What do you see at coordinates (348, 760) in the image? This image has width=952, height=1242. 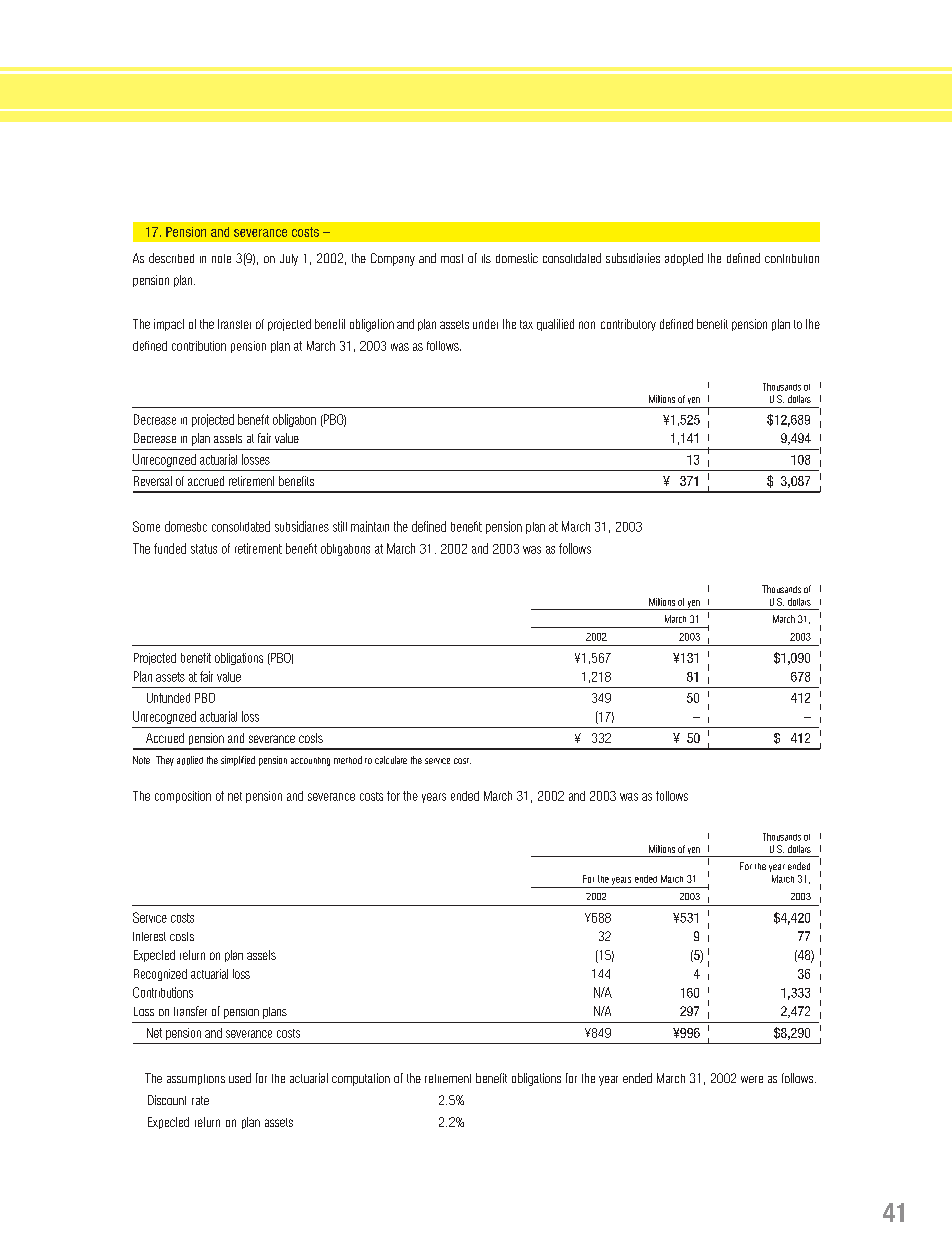 I see `method` at bounding box center [348, 760].
